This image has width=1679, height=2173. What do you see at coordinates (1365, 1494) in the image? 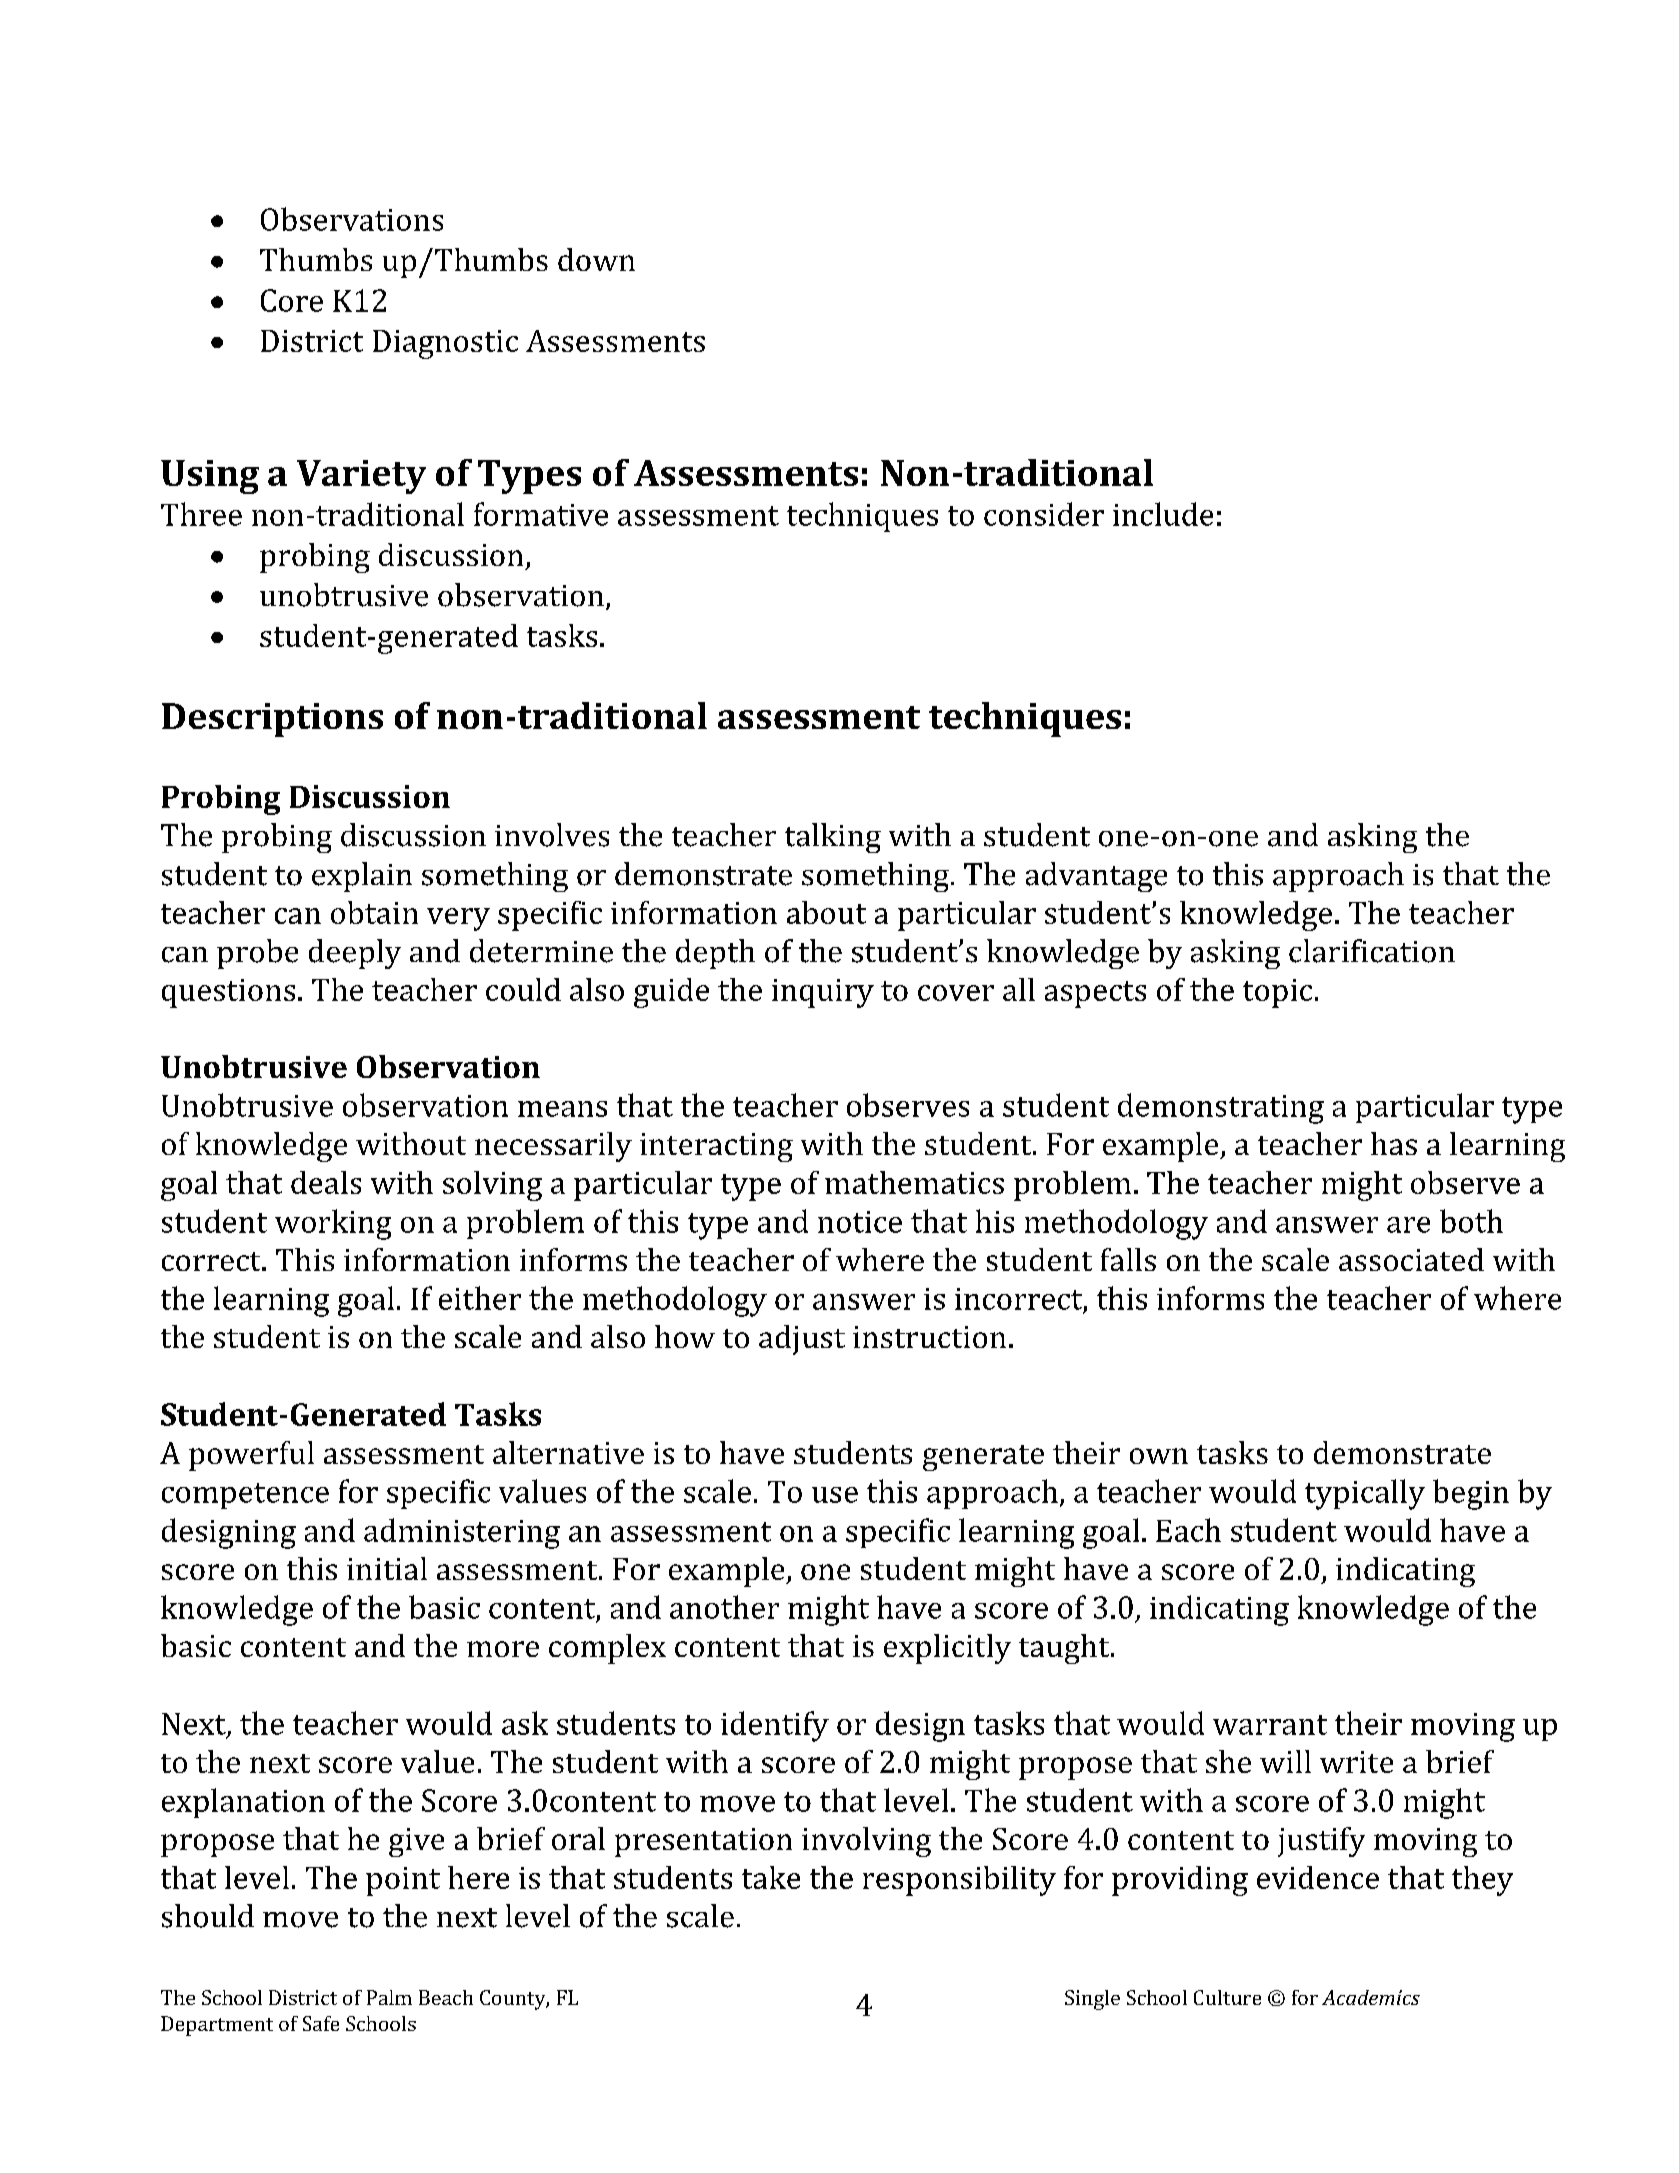
I see `typically` at bounding box center [1365, 1494].
